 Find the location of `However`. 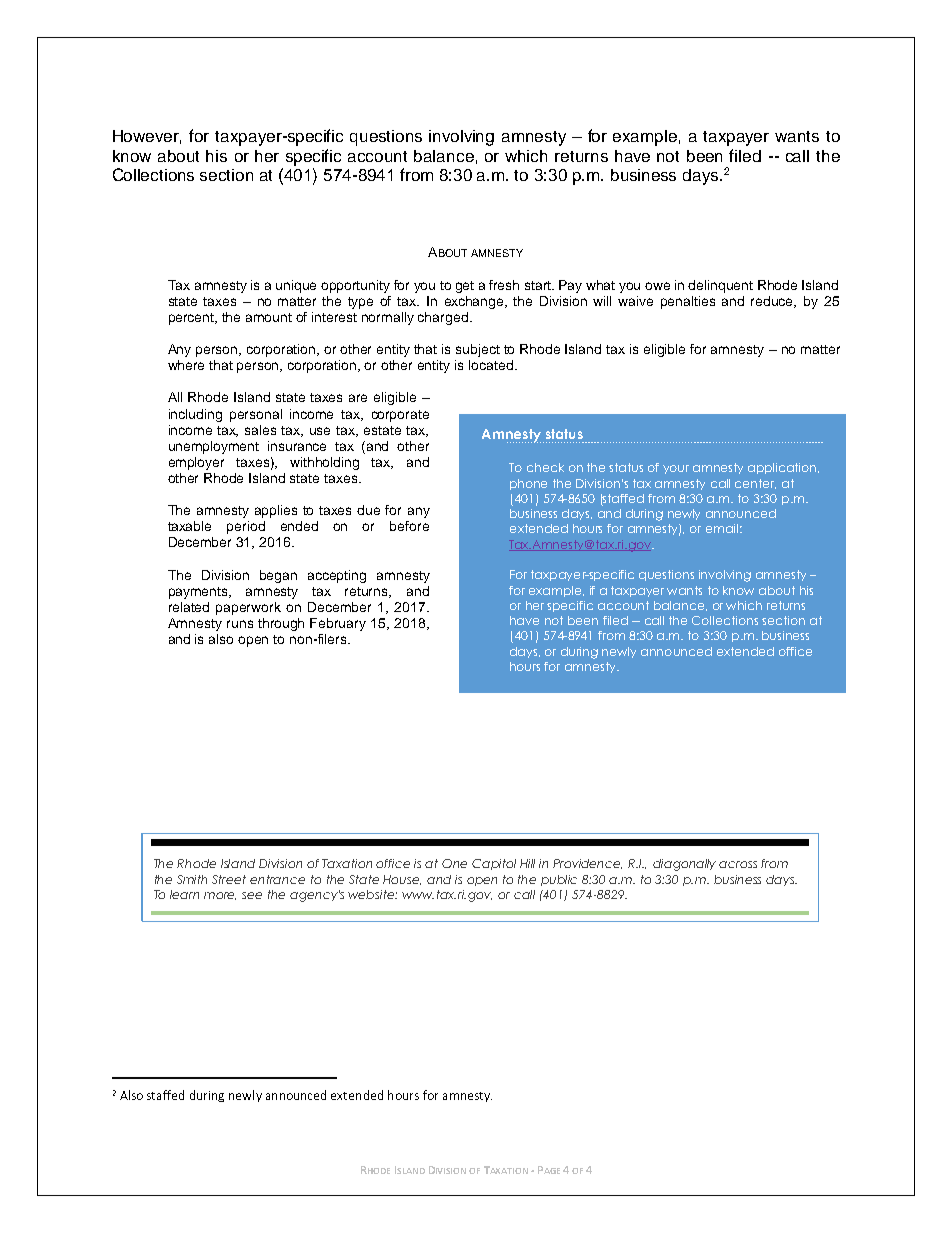

However is located at coordinates (147, 137).
